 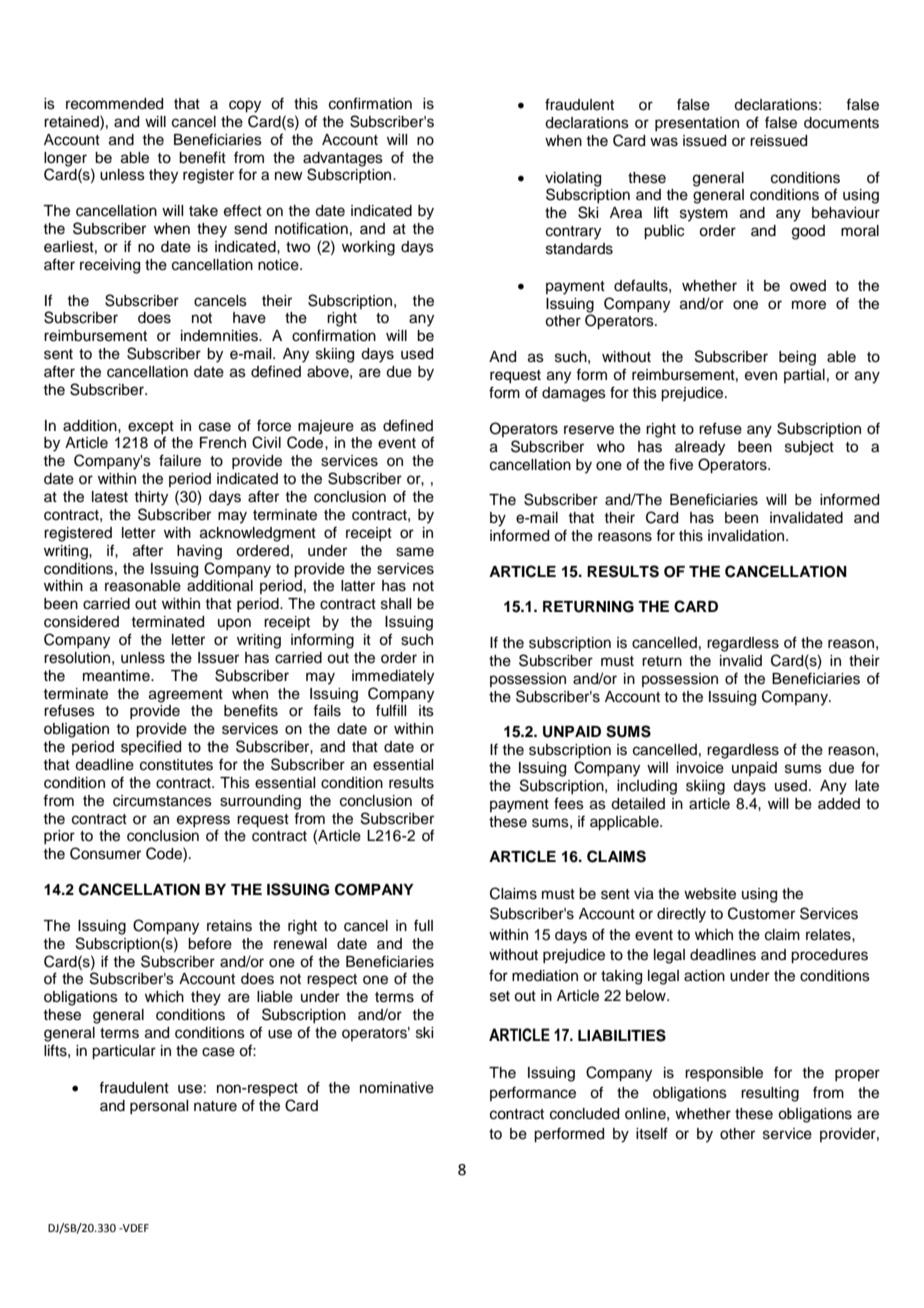 What do you see at coordinates (343, 159) in the page?
I see `advantages` at bounding box center [343, 159].
